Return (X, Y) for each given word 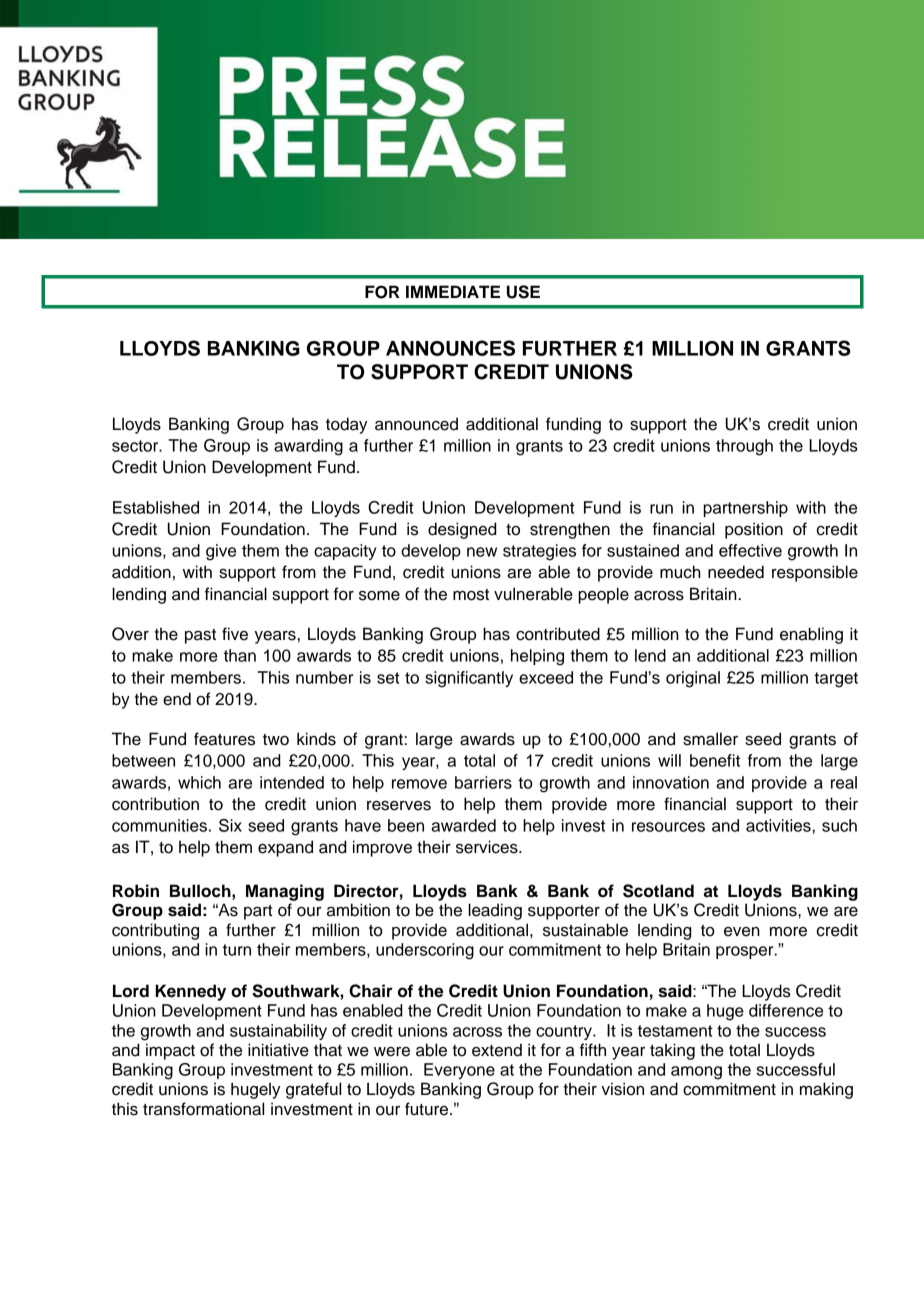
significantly (469, 679)
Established (156, 507)
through (744, 447)
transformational (203, 1109)
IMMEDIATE (453, 291)
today (346, 425)
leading (495, 911)
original (693, 679)
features (224, 739)
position (754, 530)
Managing (285, 892)
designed (462, 530)
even (742, 932)
